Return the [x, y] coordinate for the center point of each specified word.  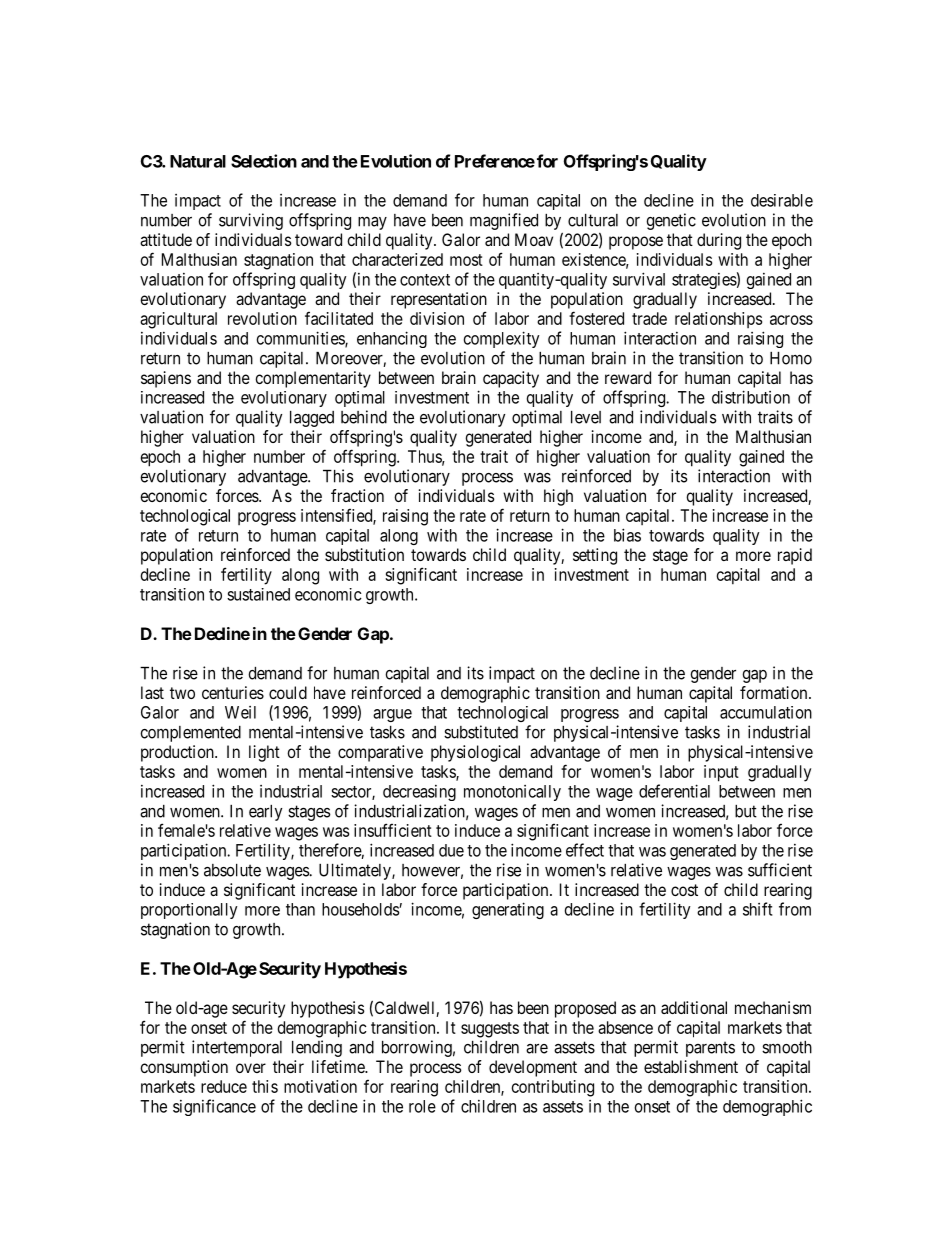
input [721, 773]
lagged [312, 419]
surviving [251, 221]
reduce [224, 1086]
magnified [504, 221]
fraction [357, 495]
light [264, 753]
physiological [475, 753]
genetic [671, 221]
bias [627, 535]
